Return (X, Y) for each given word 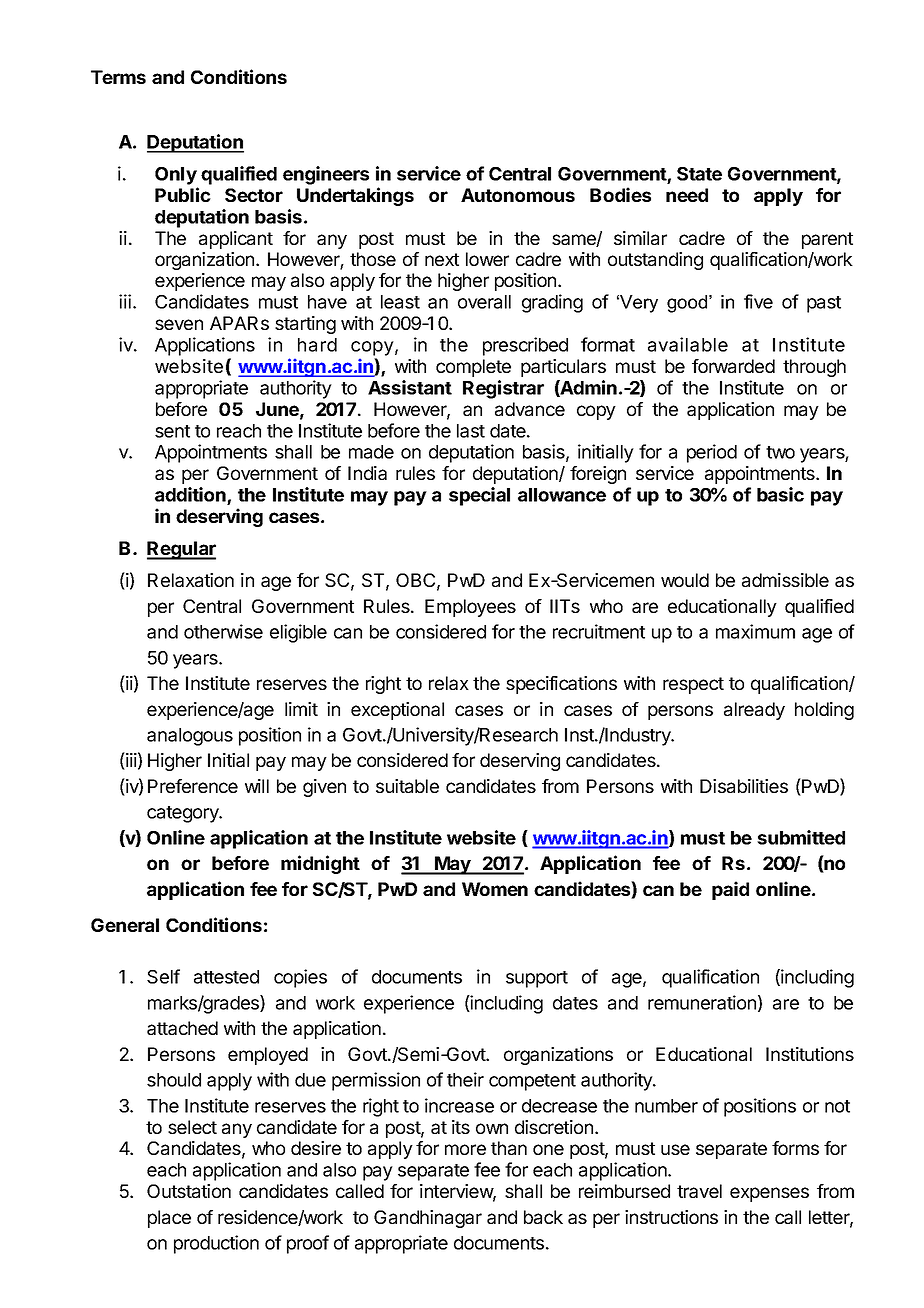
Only (176, 176)
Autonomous (518, 195)
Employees (470, 608)
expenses (769, 1194)
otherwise (223, 631)
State (699, 174)
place (169, 1219)
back (543, 1217)
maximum (755, 631)
